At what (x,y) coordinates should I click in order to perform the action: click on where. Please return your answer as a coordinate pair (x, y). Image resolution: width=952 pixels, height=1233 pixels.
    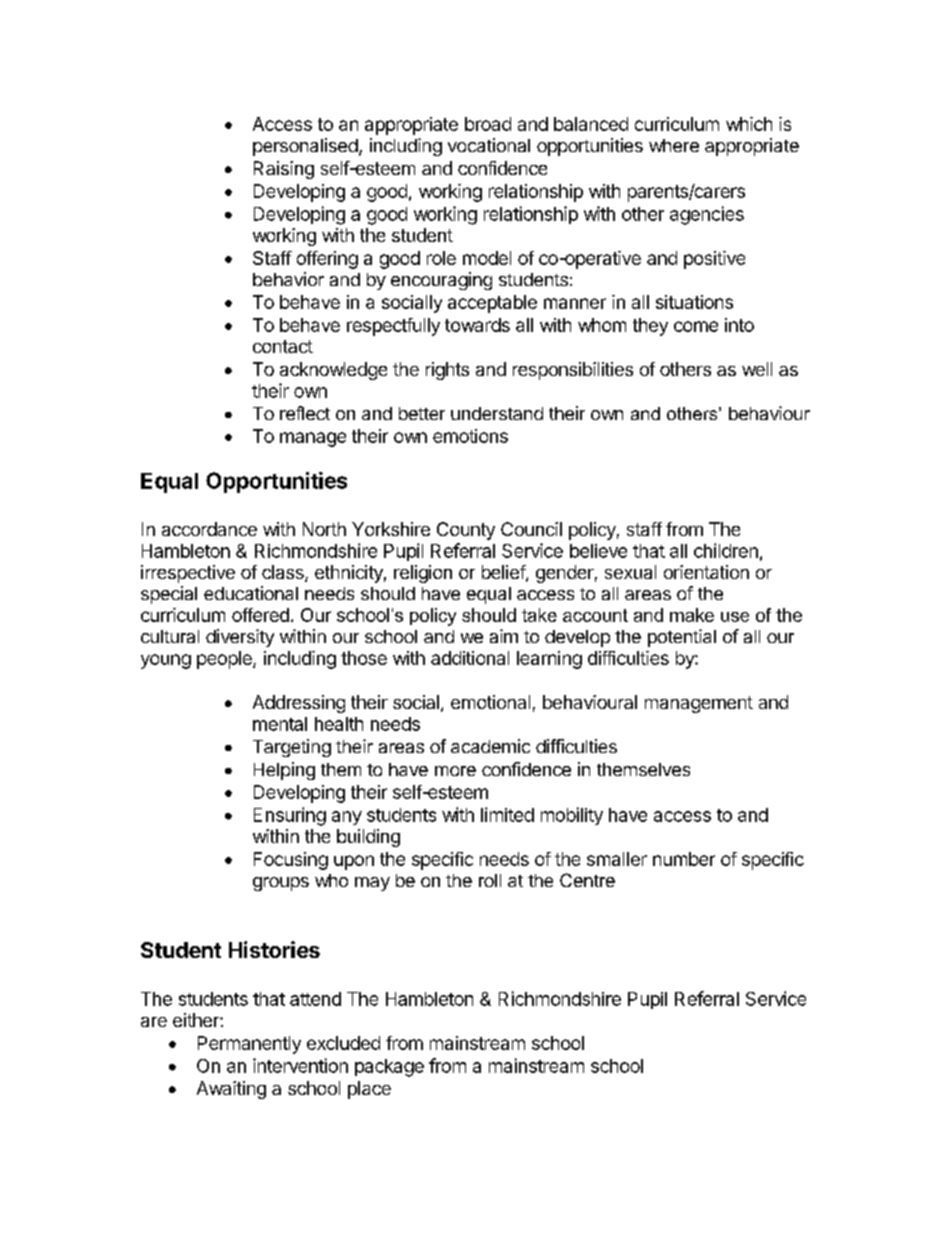
    Looking at the image, I should click on (674, 145).
